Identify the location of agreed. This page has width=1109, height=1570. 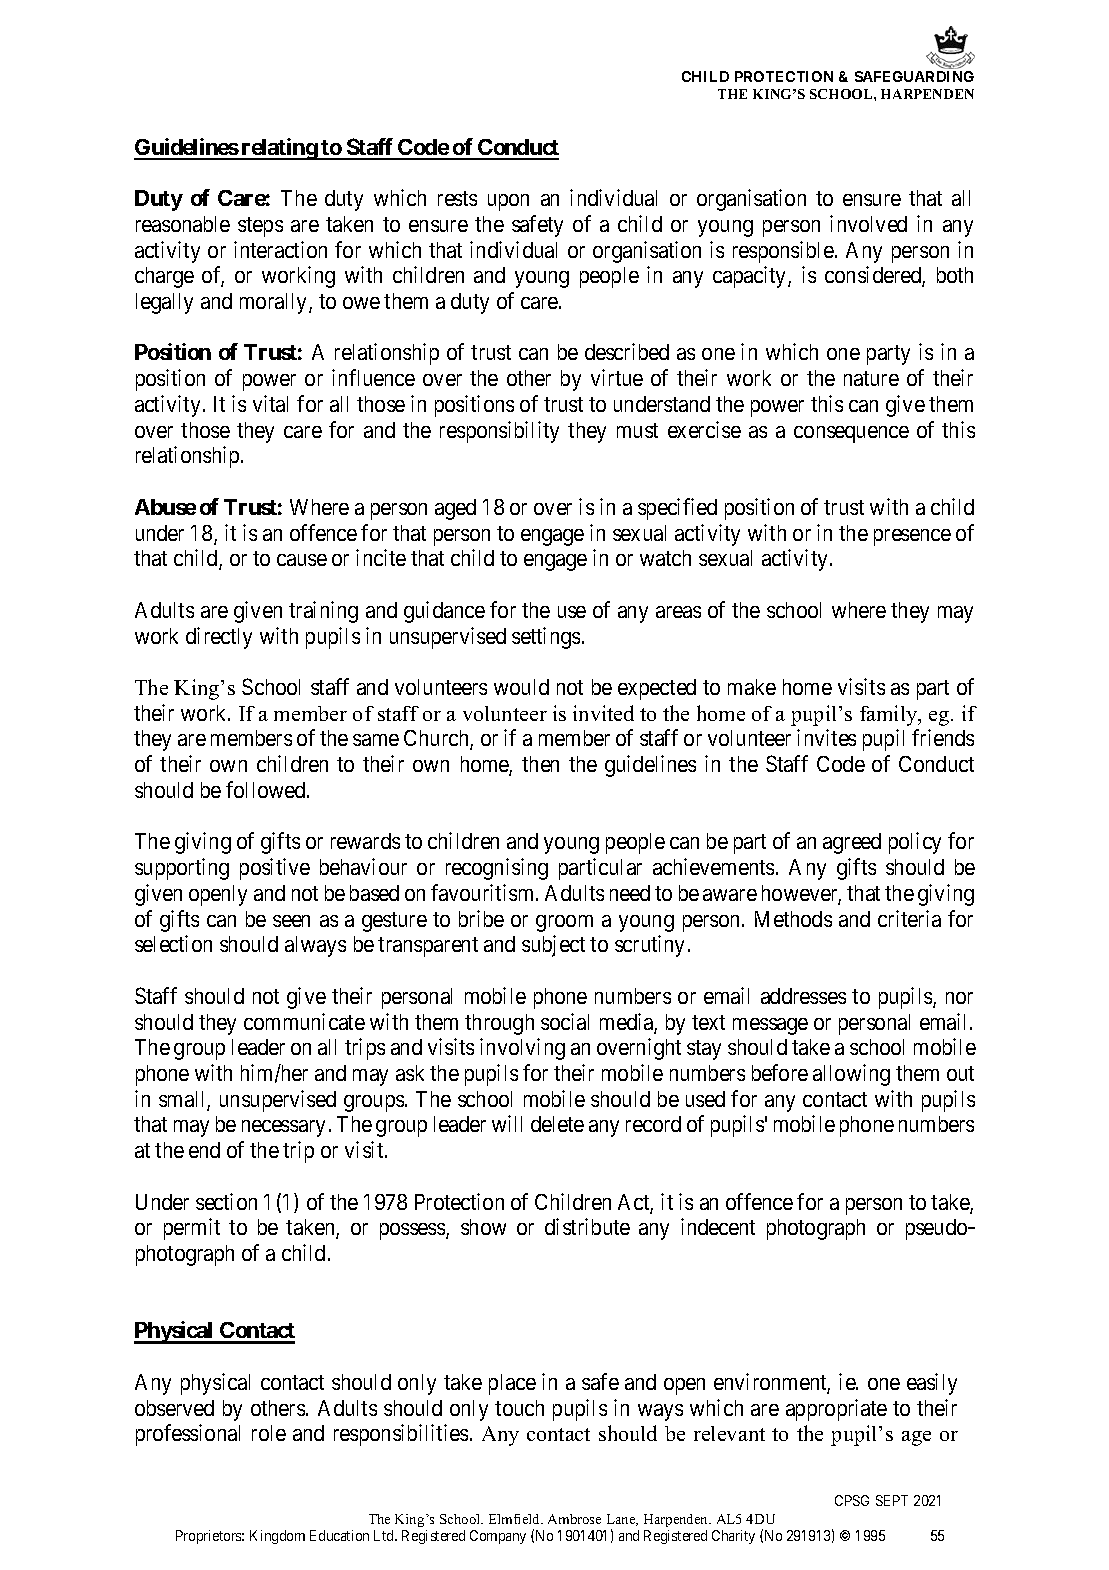
(852, 843).
